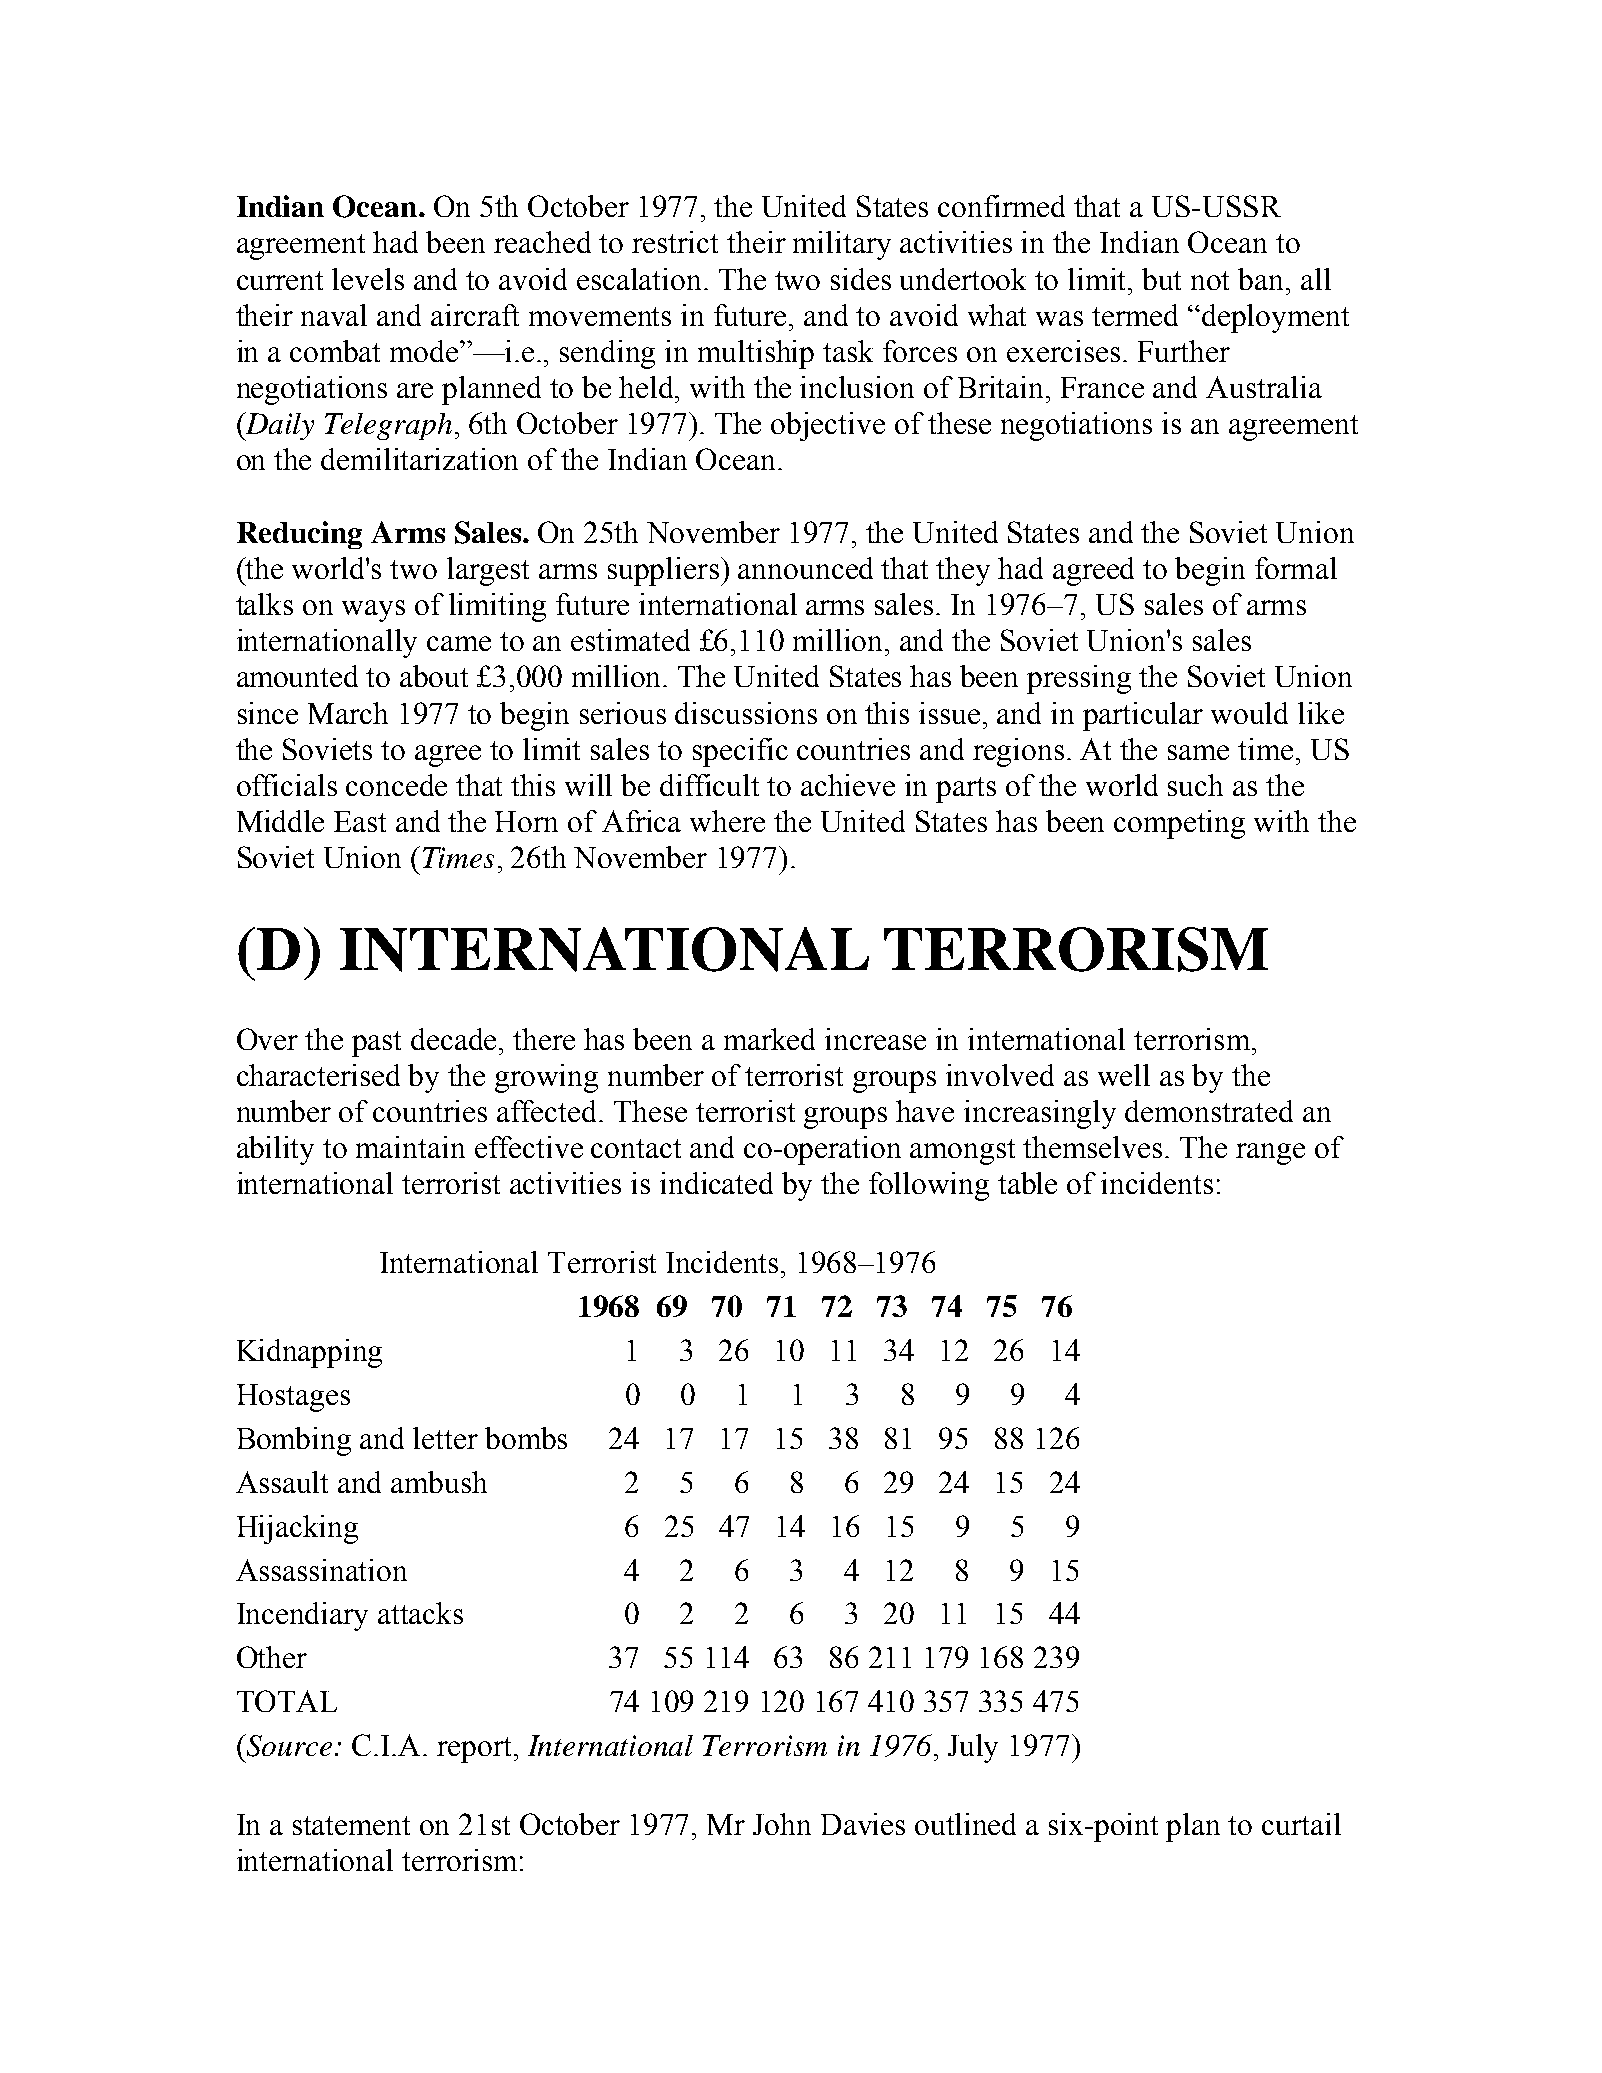  What do you see at coordinates (842, 245) in the screenshot?
I see `military` at bounding box center [842, 245].
